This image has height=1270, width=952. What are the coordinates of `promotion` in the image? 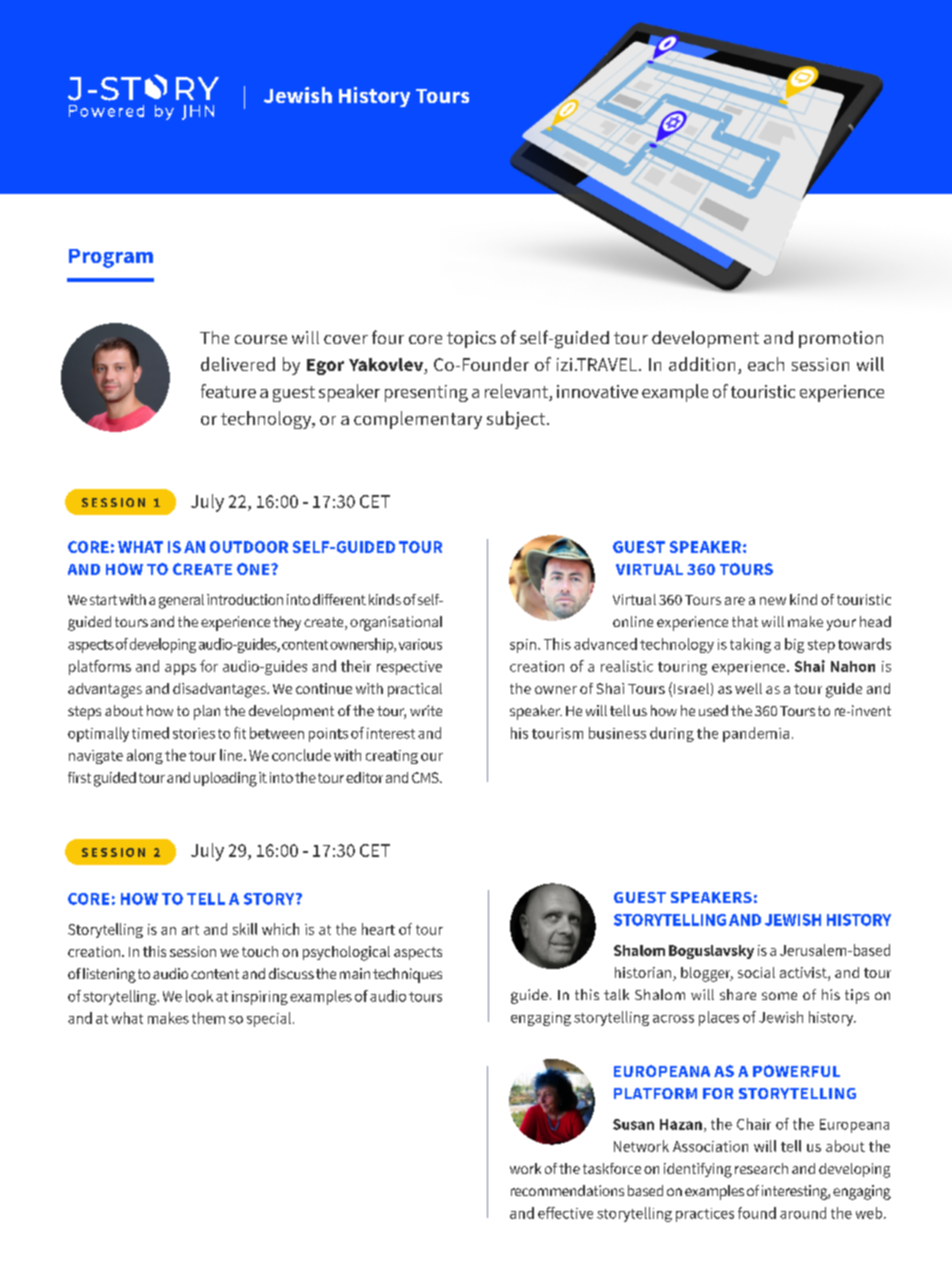 It's located at (841, 339).
